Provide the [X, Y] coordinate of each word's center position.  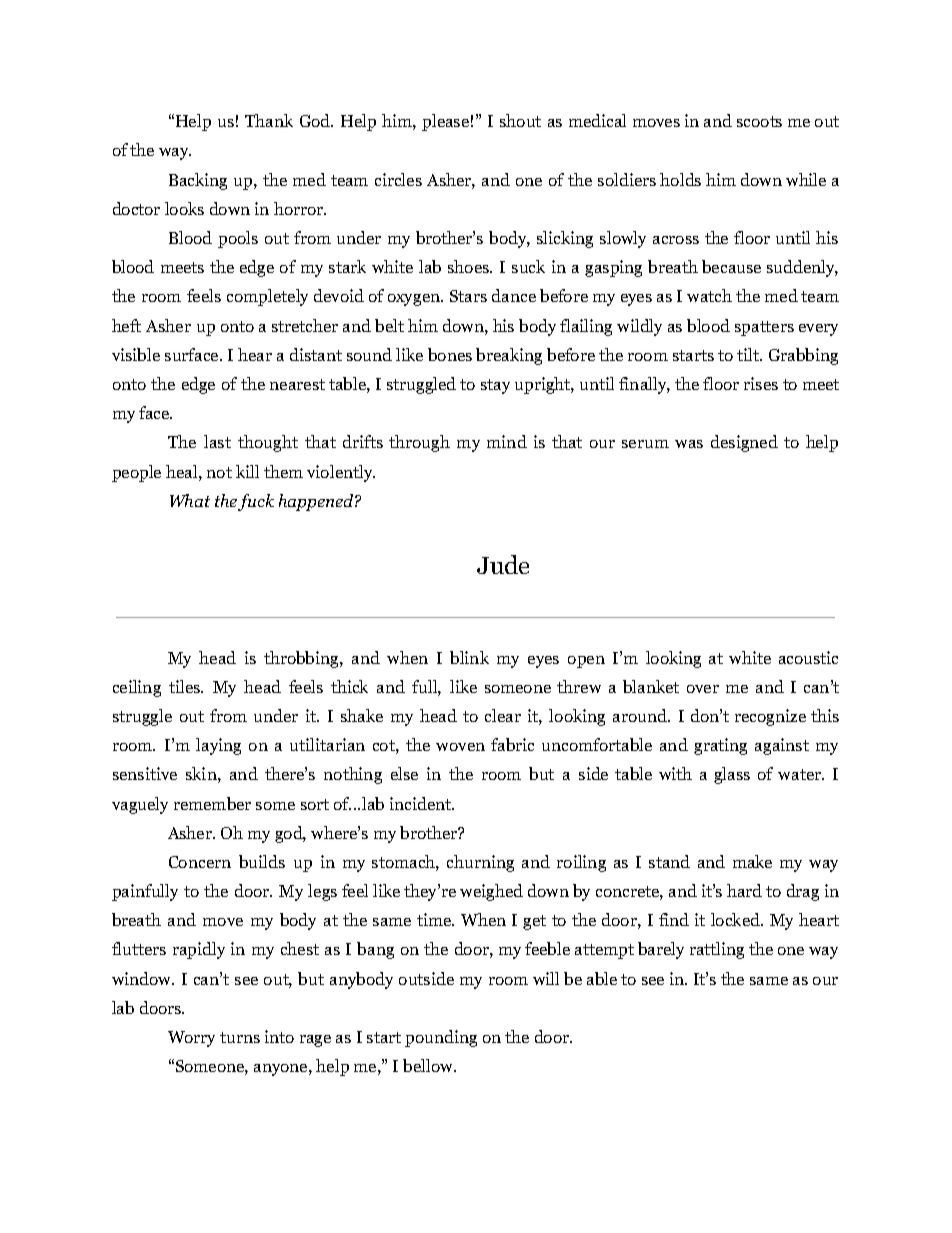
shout [520, 120]
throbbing [302, 659]
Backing [198, 181]
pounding [441, 1038]
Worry [191, 1039]
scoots [759, 121]
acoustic [808, 657]
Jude [503, 564]
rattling [717, 950]
